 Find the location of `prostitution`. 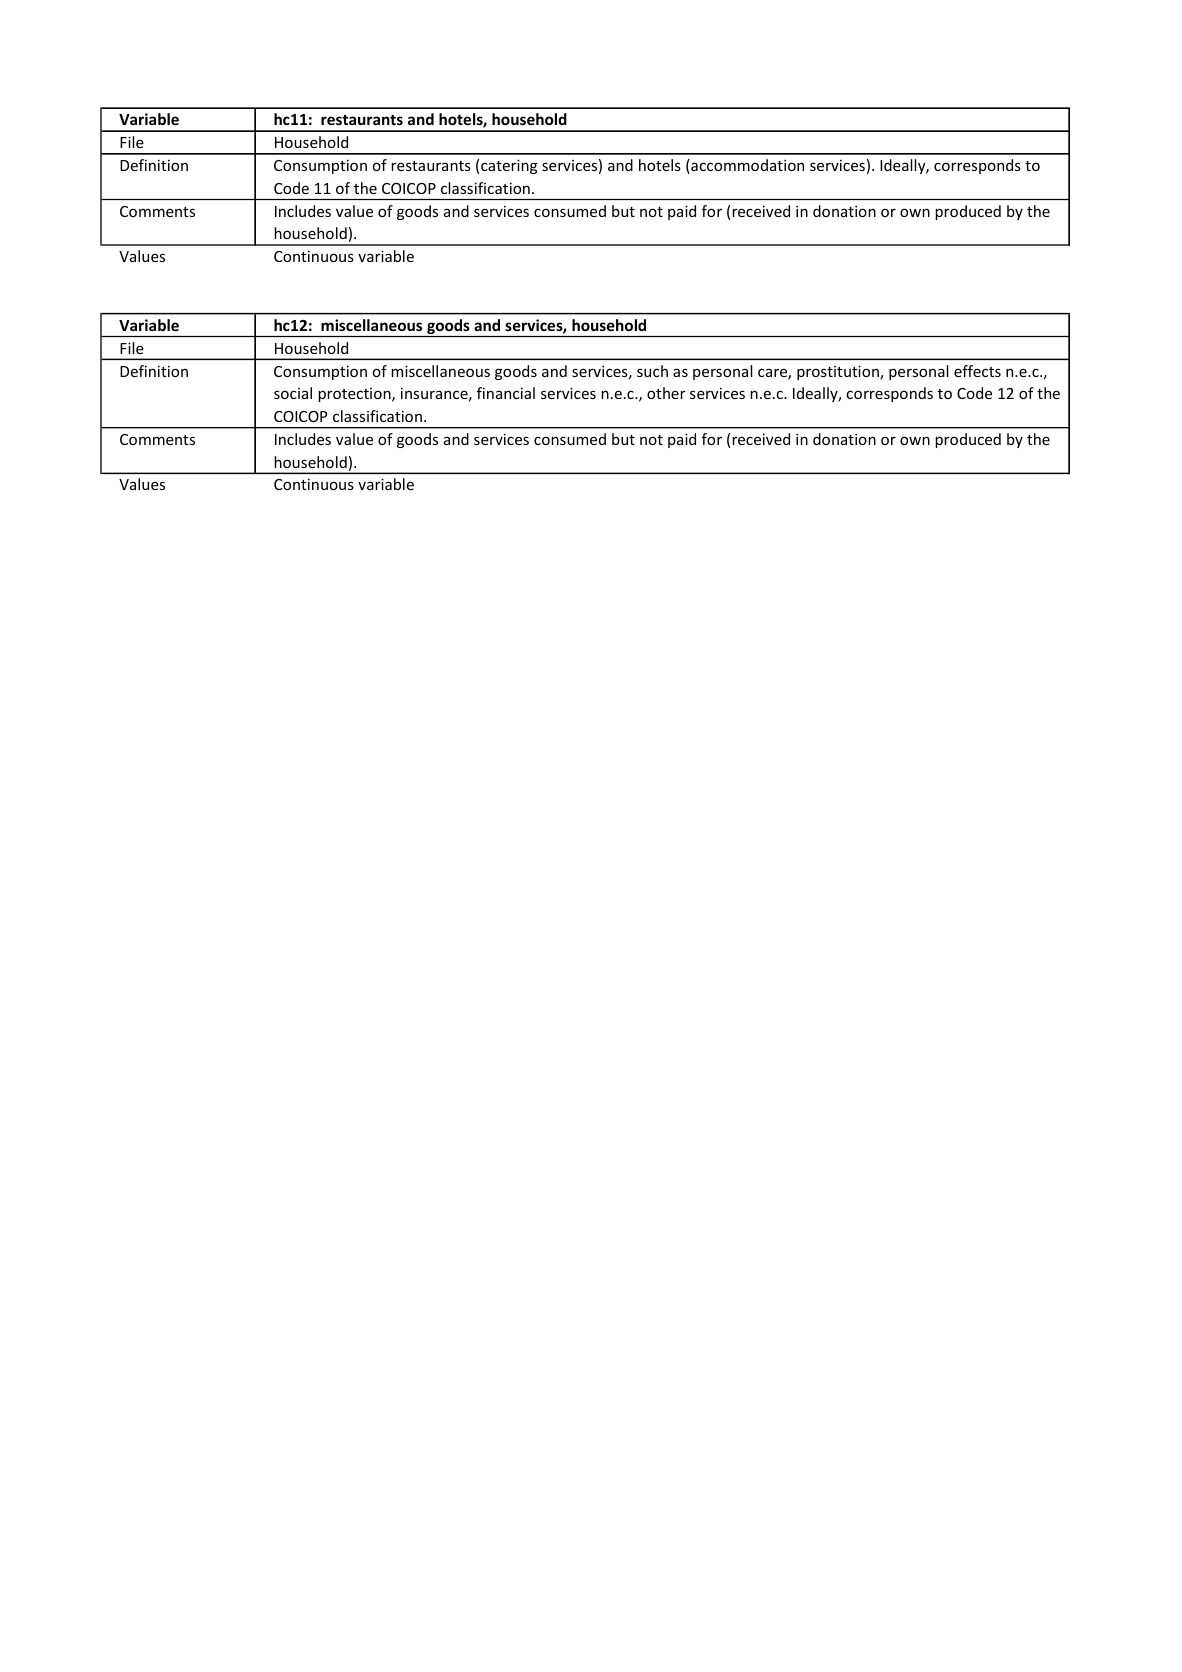

prostitution is located at coordinates (839, 372).
